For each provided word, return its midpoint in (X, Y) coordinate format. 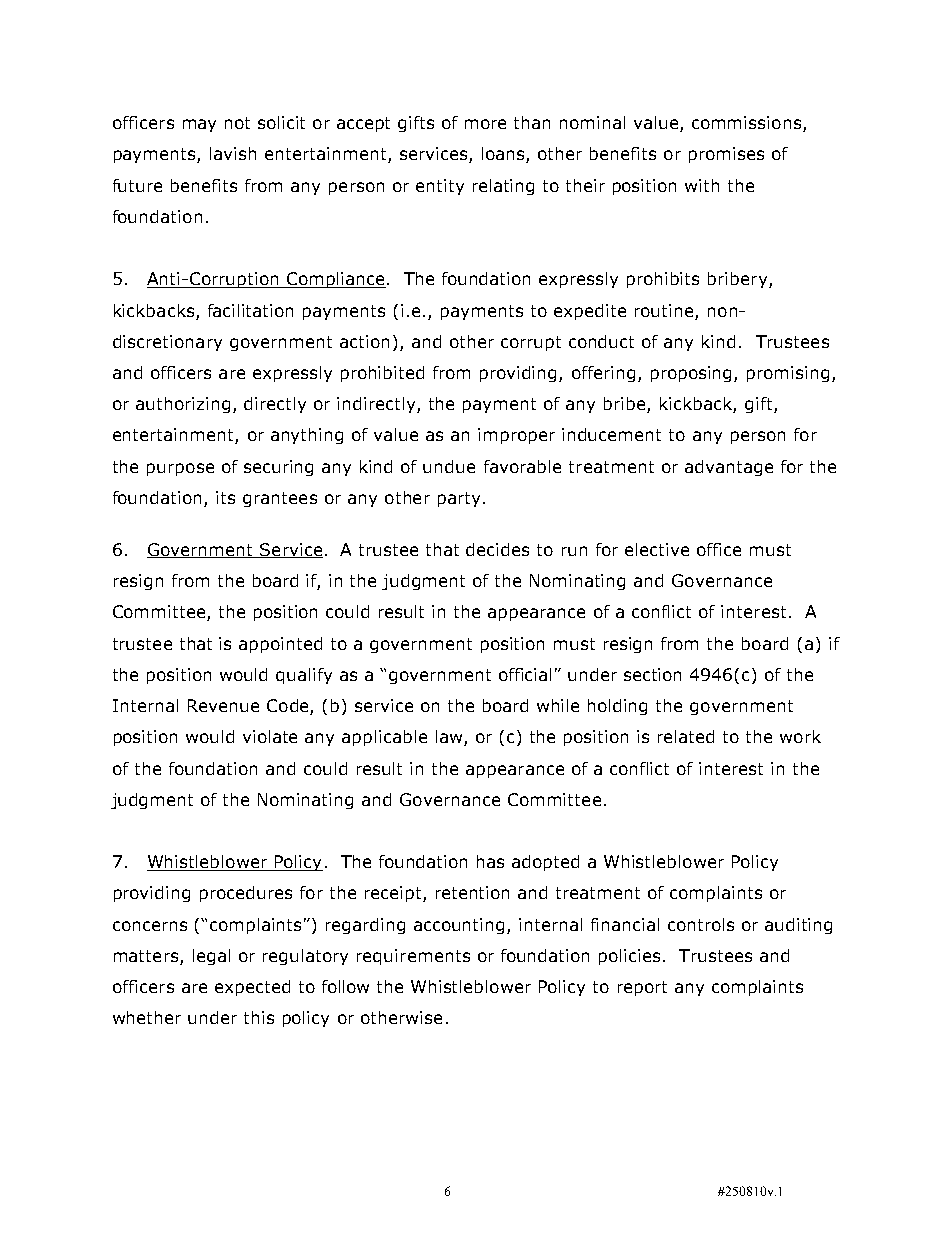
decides (497, 549)
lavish (233, 153)
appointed (280, 645)
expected (252, 988)
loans (504, 155)
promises (726, 155)
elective (657, 549)
